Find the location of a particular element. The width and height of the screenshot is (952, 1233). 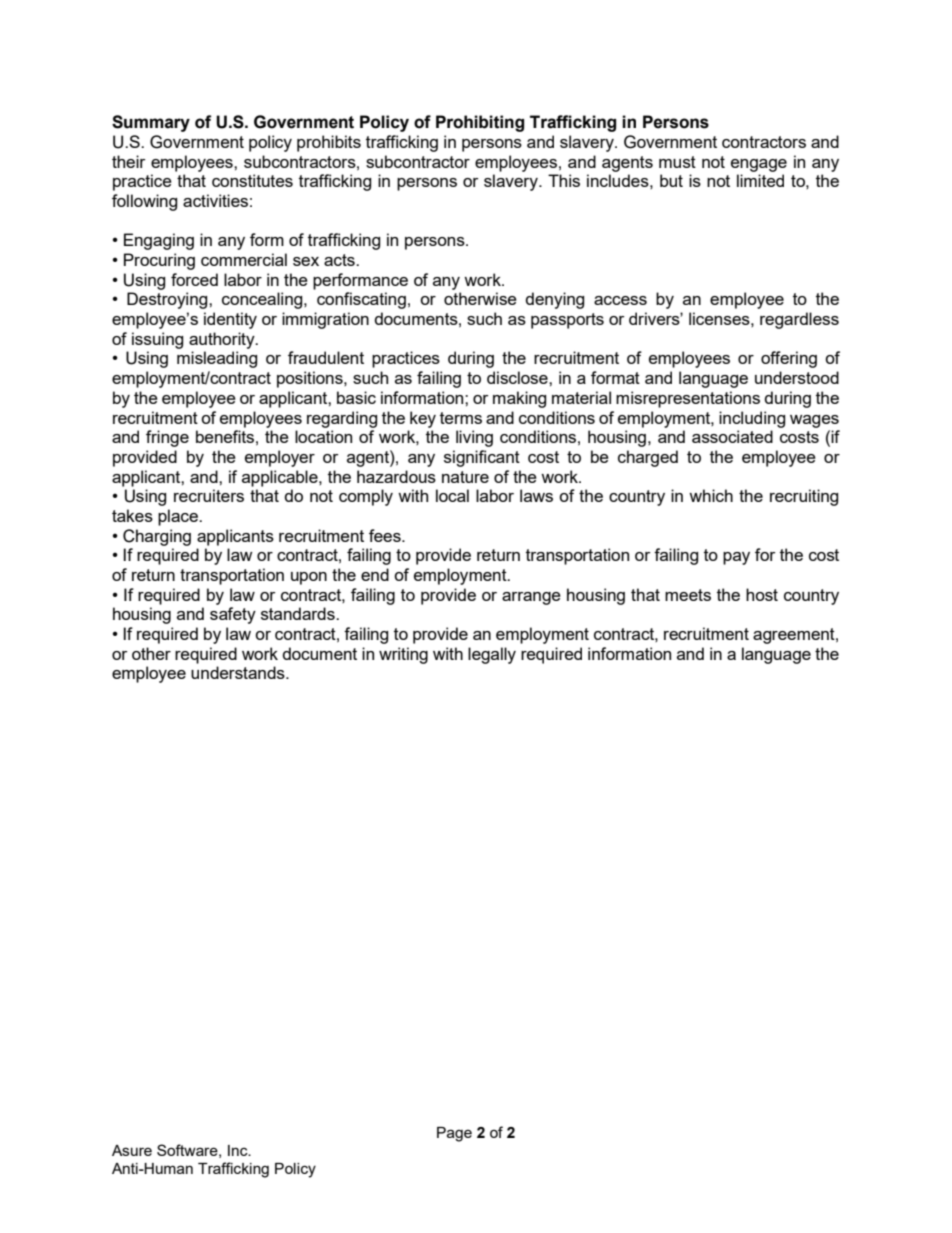

constitutes is located at coordinates (252, 180).
